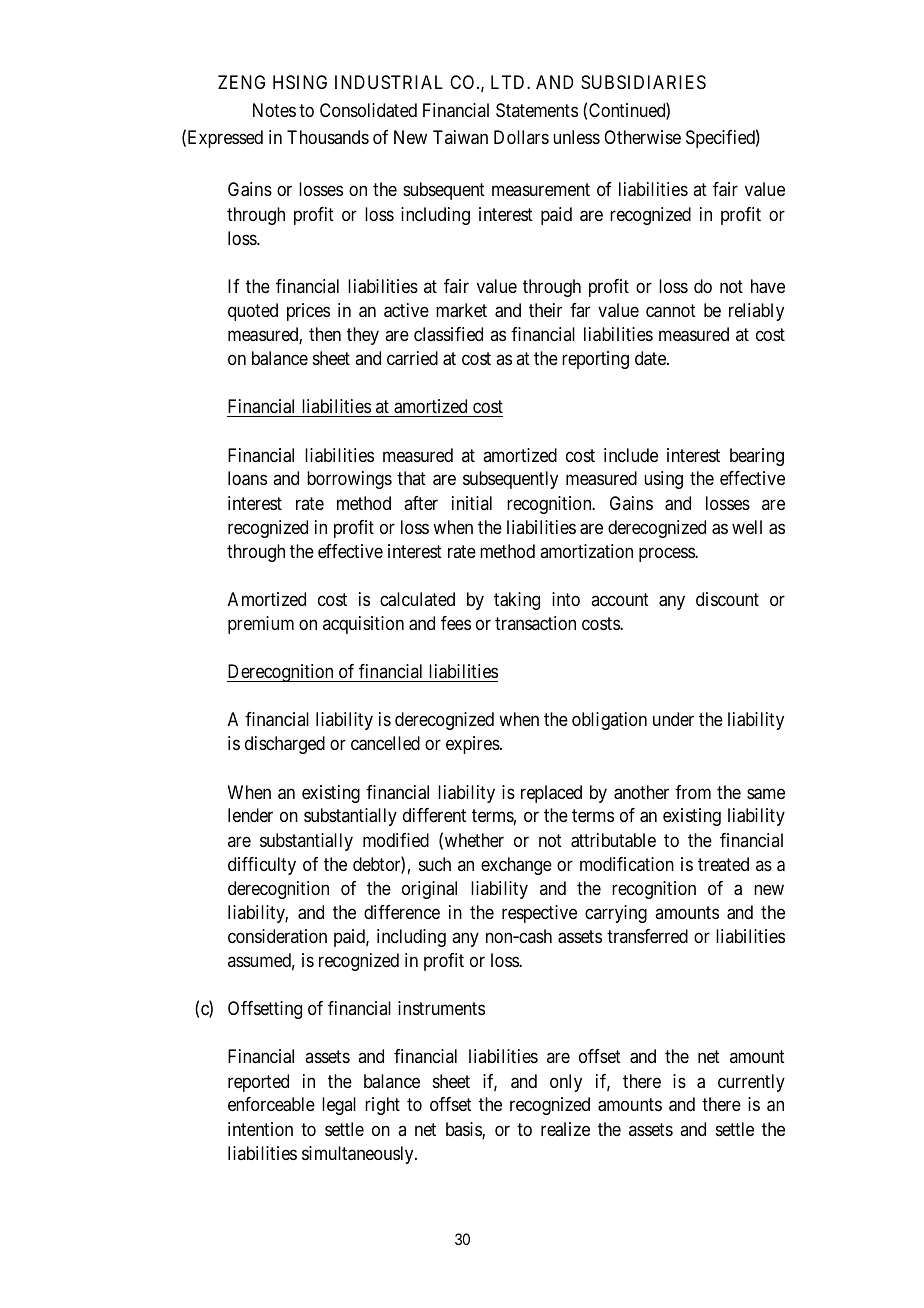 The width and height of the document is (924, 1308). What do you see at coordinates (516, 866) in the document?
I see `exchange` at bounding box center [516, 866].
